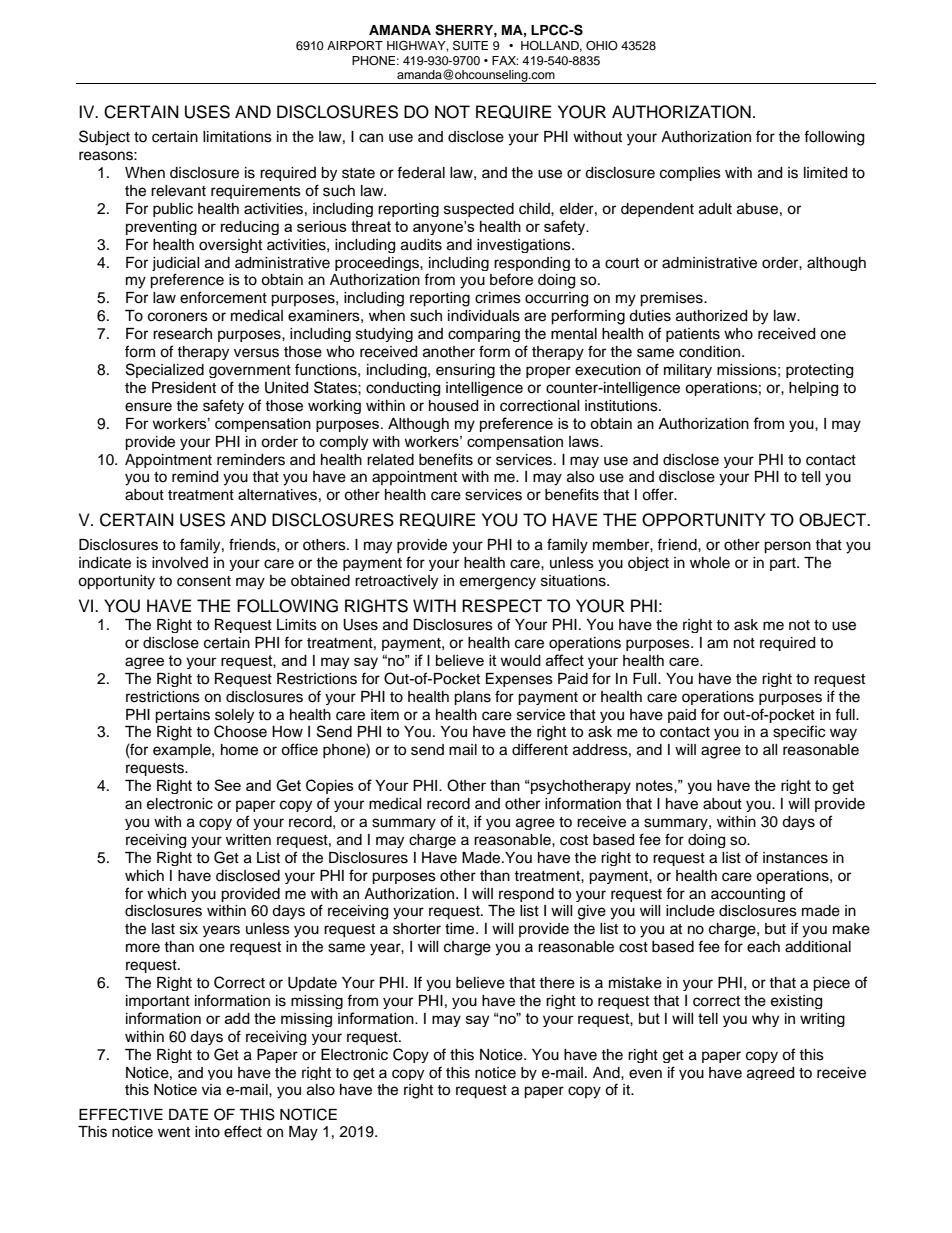 The image size is (952, 1233). I want to click on why, so click(765, 1020).
